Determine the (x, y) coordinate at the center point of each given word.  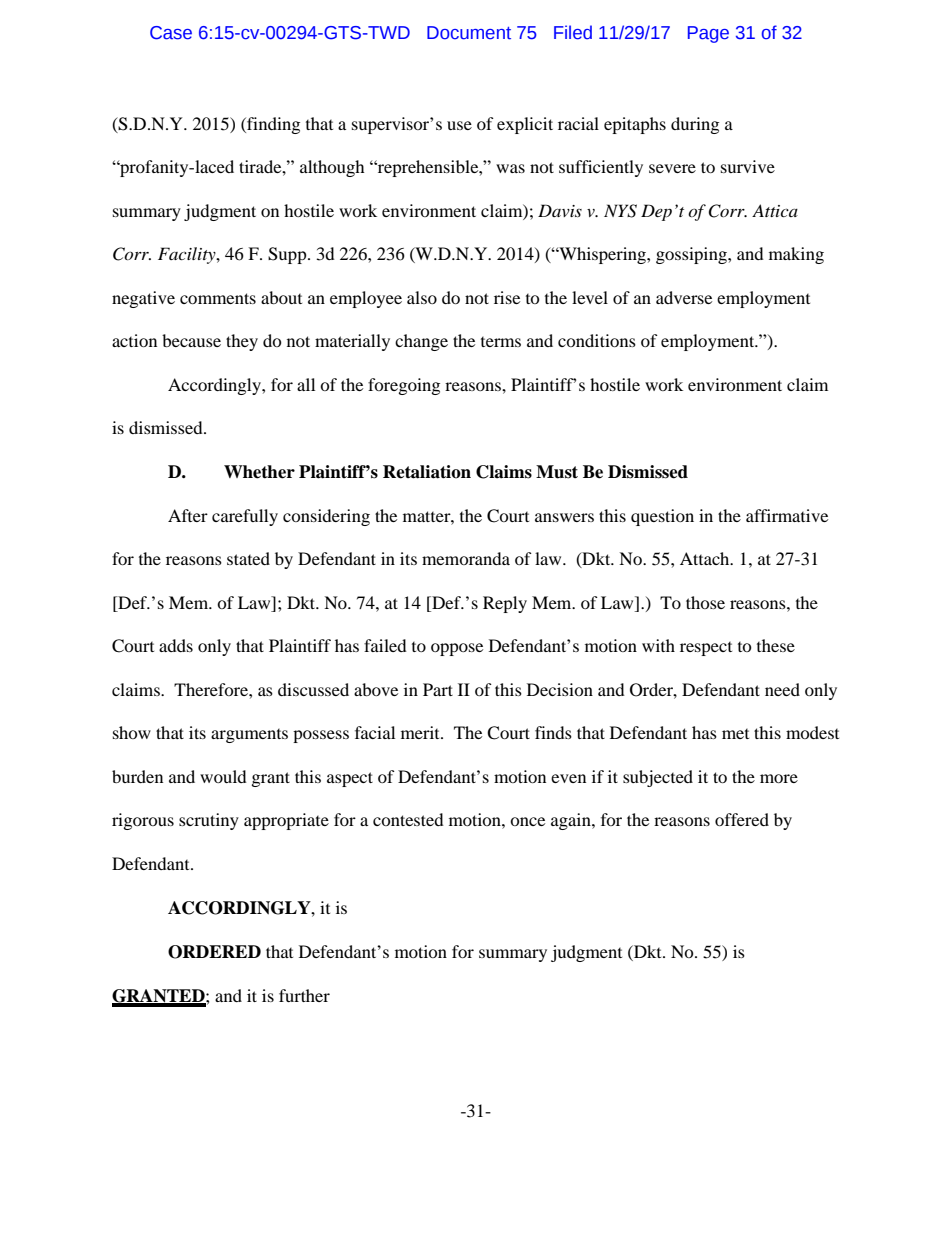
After (188, 515)
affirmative (787, 515)
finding (272, 125)
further (304, 995)
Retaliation (427, 472)
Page (708, 34)
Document (469, 33)
